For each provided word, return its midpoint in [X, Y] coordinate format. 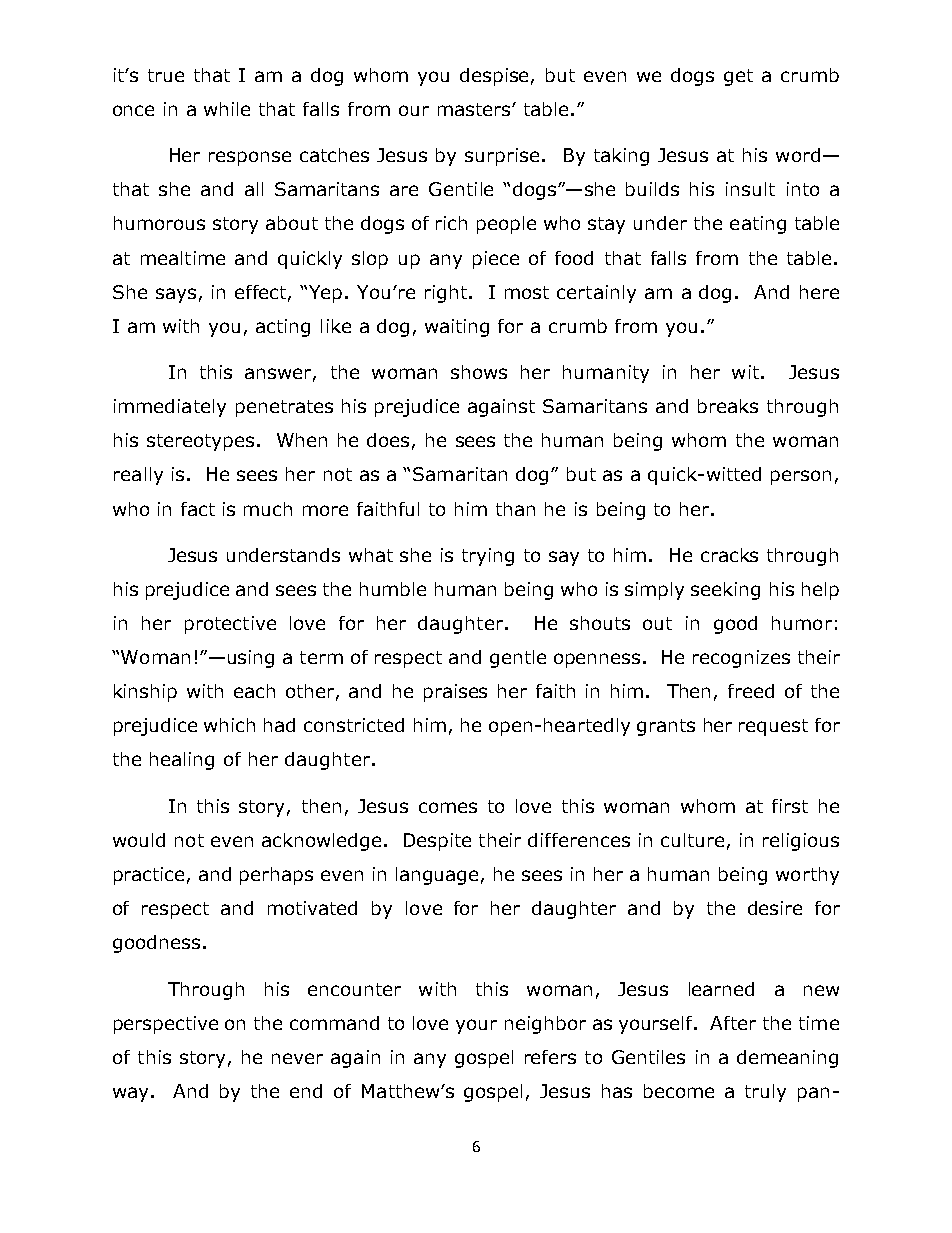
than [515, 509]
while [227, 109]
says [176, 295]
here [819, 292]
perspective [166, 1025]
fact [198, 509]
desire [775, 908]
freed [751, 691]
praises [455, 693]
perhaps [276, 876]
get [738, 77]
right [446, 294]
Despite [437, 842]
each [254, 691]
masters [475, 109]
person [801, 477]
